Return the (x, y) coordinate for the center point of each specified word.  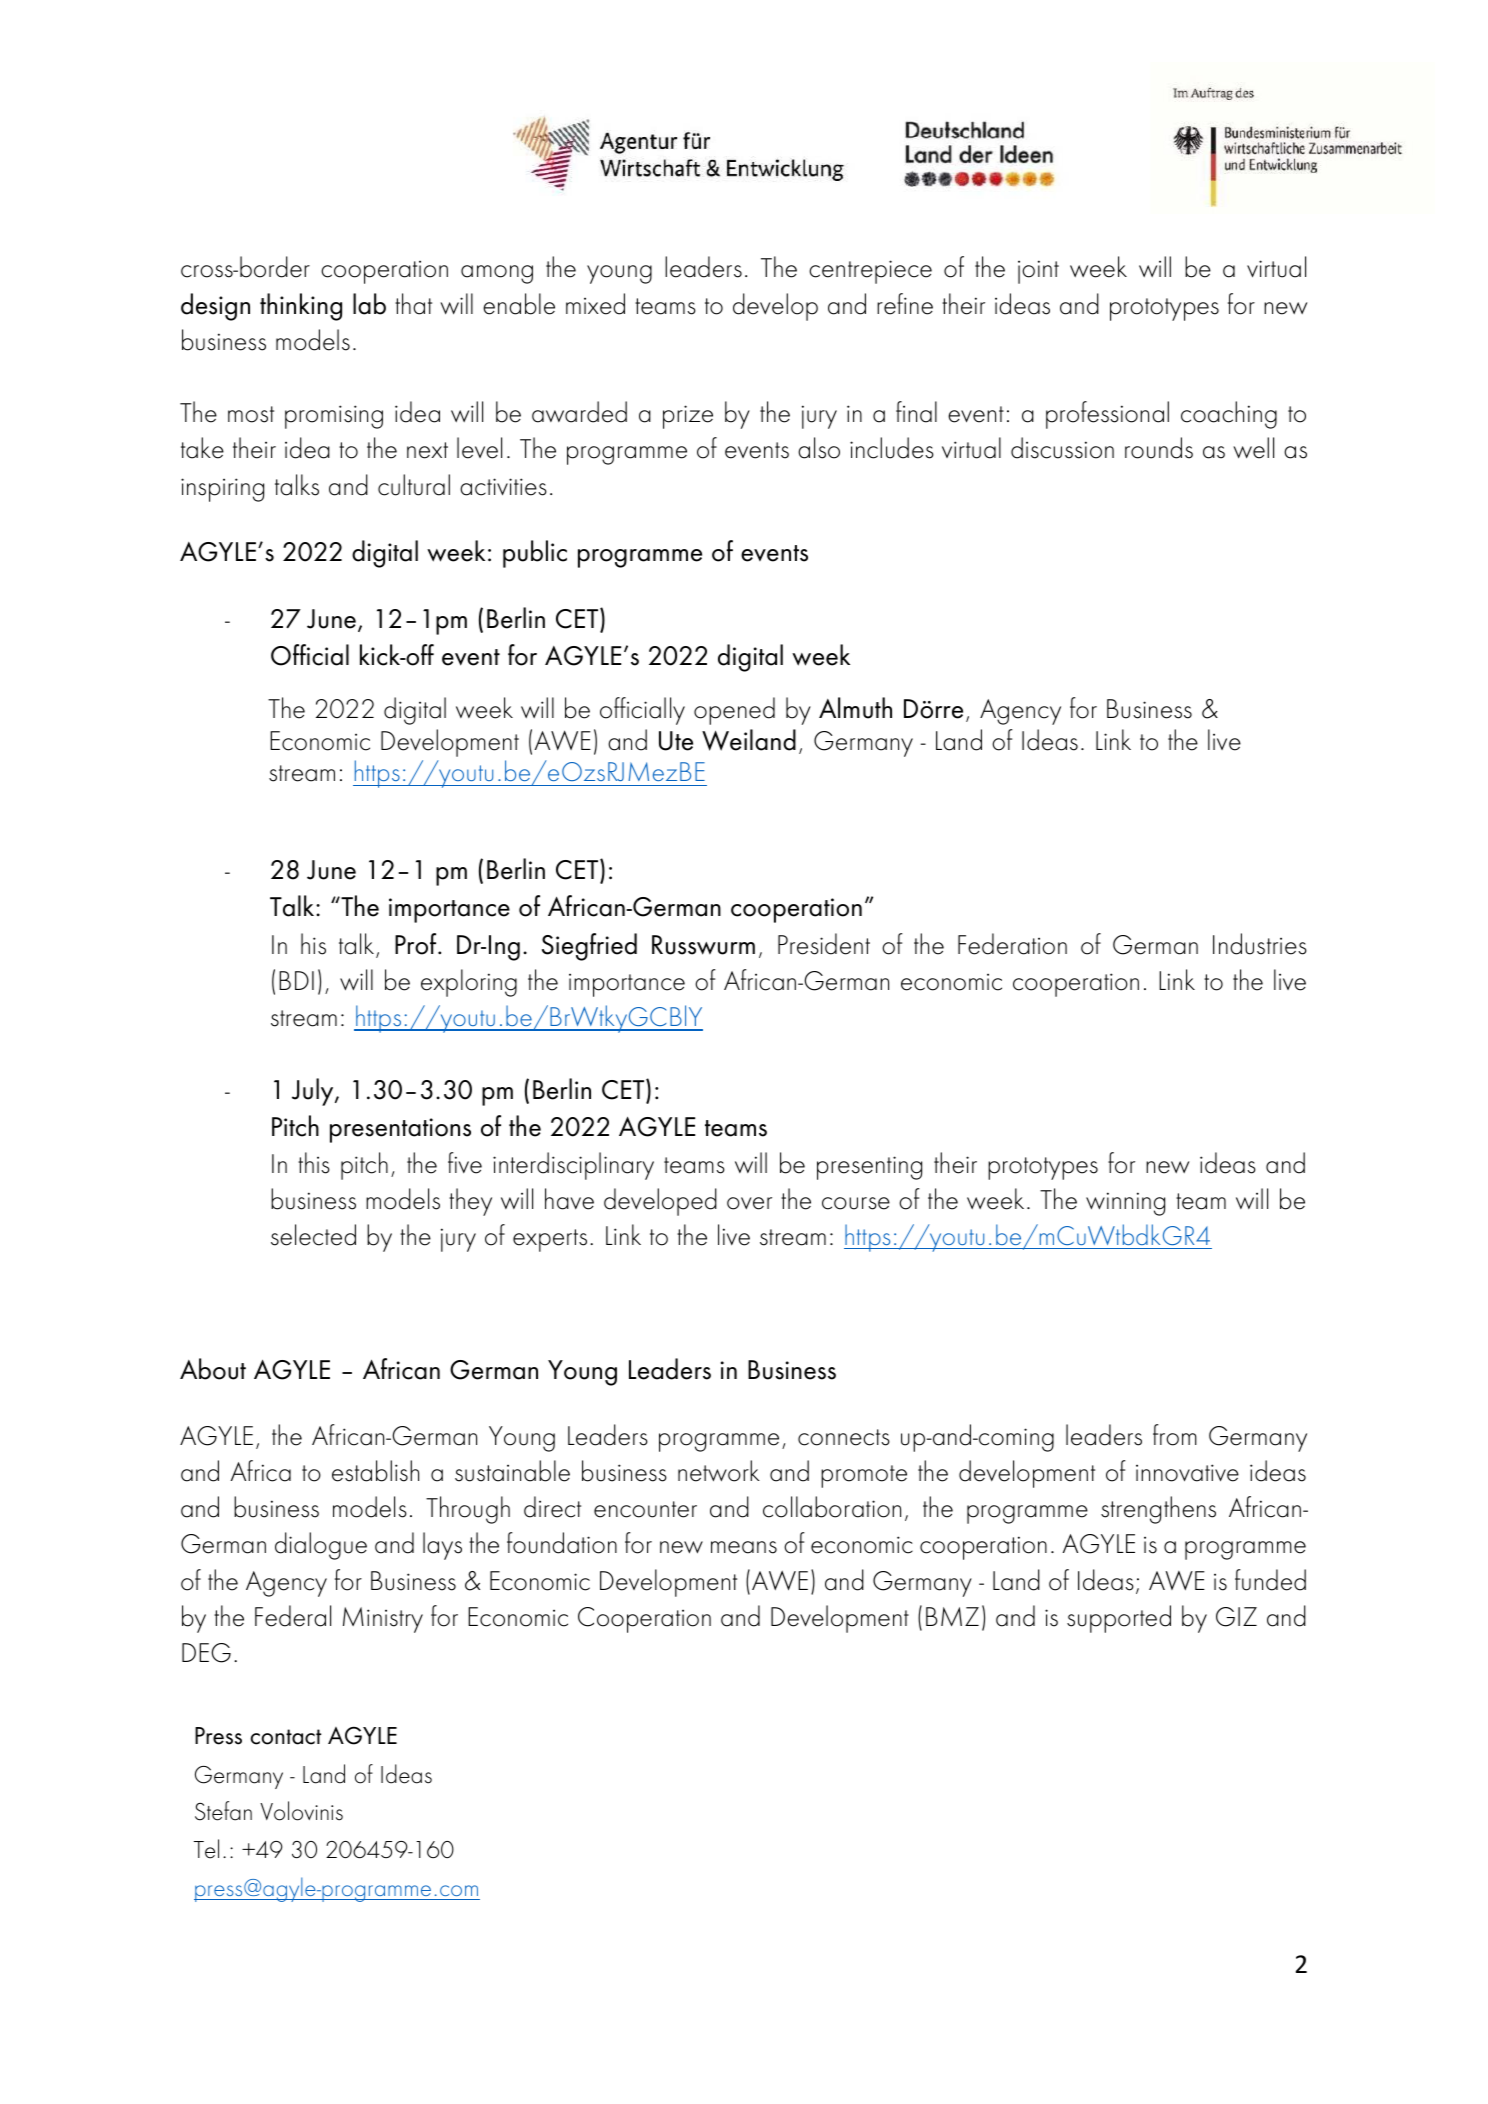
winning (1125, 1204)
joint (1038, 272)
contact (286, 1737)
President (824, 944)
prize (688, 417)
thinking (301, 307)
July (314, 1092)
